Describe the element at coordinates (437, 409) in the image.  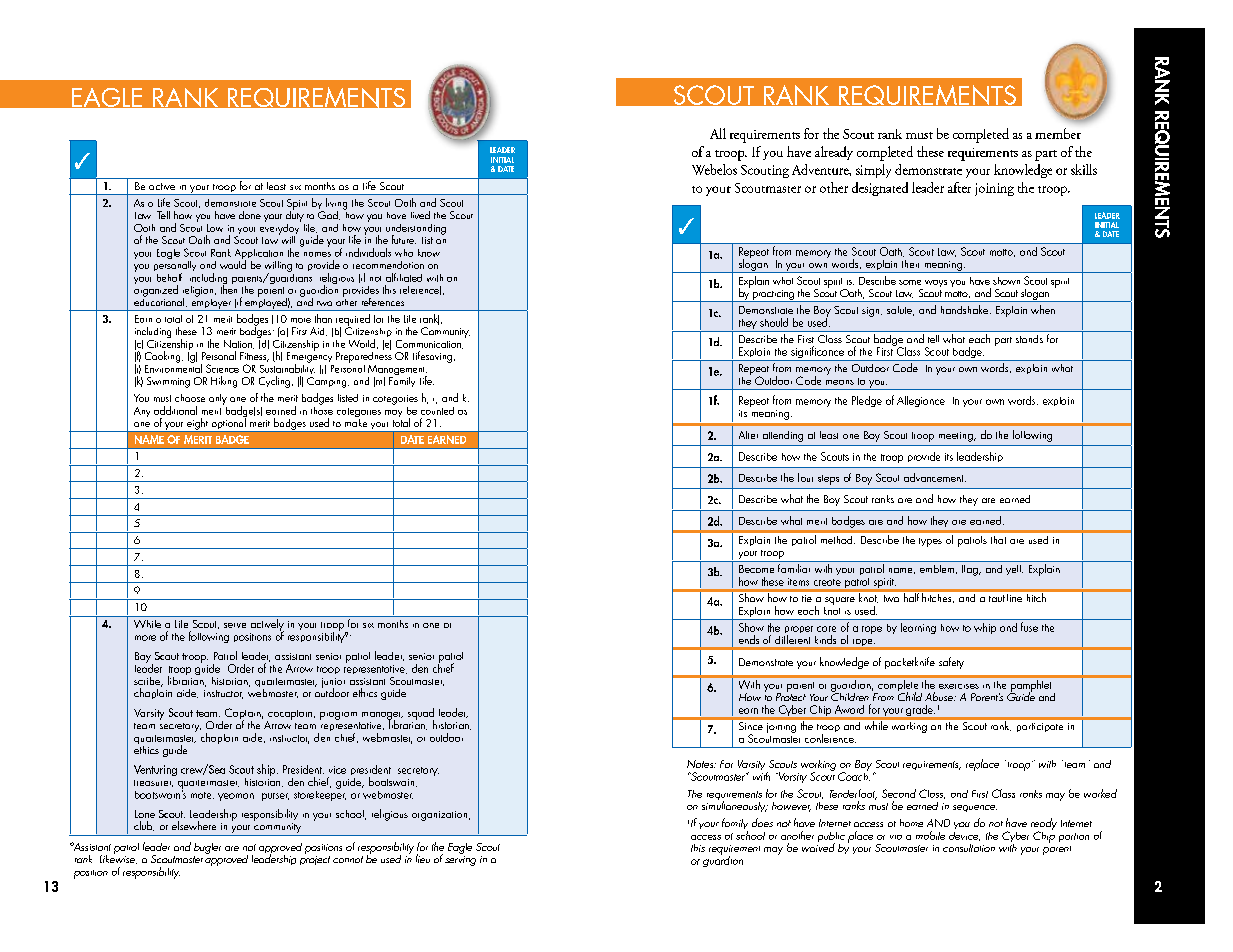
I see `counted` at that location.
